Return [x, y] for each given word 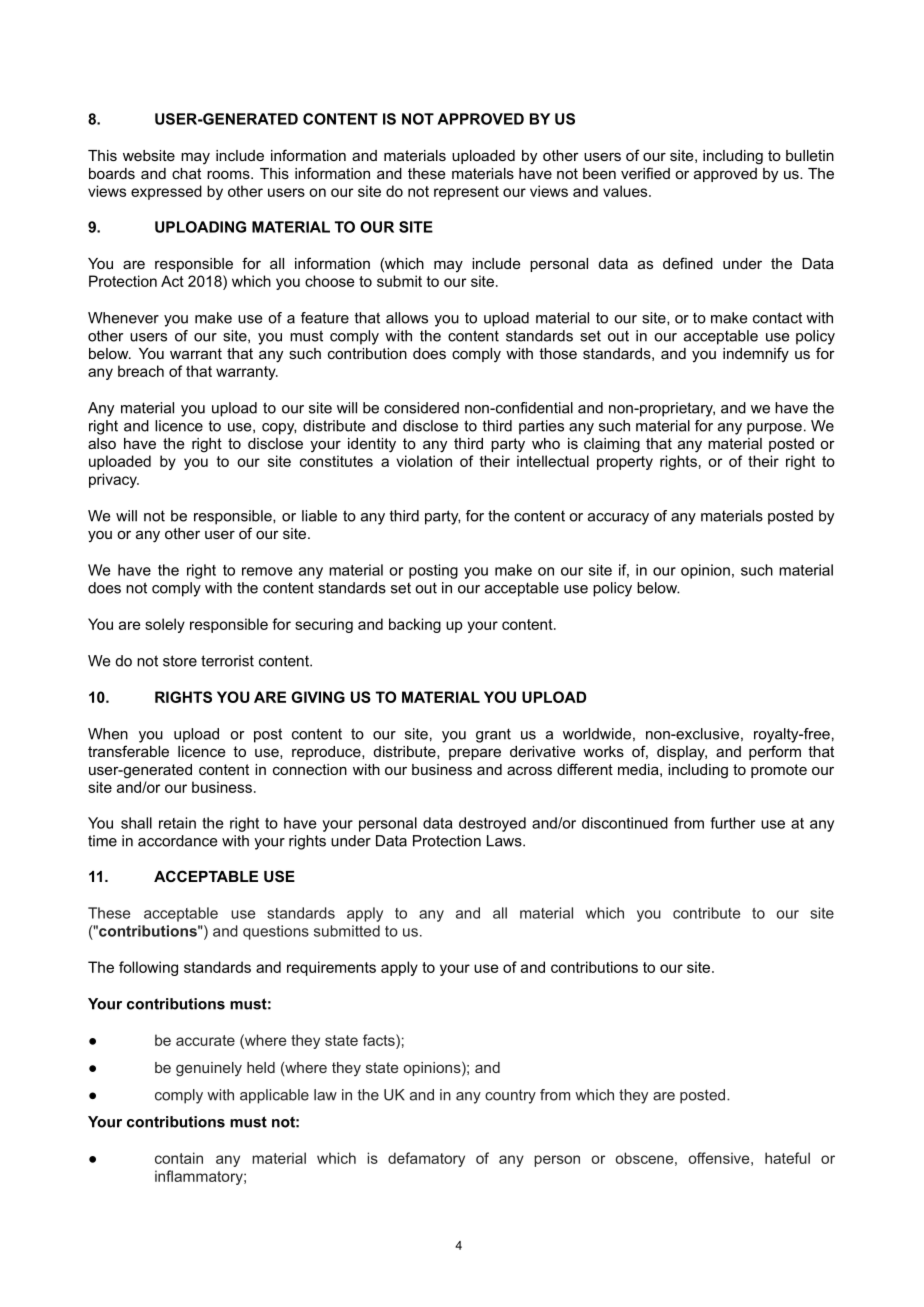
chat [186, 173]
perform [775, 752]
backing [415, 625]
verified [645, 173]
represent [466, 193]
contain [179, 1158]
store [180, 661]
